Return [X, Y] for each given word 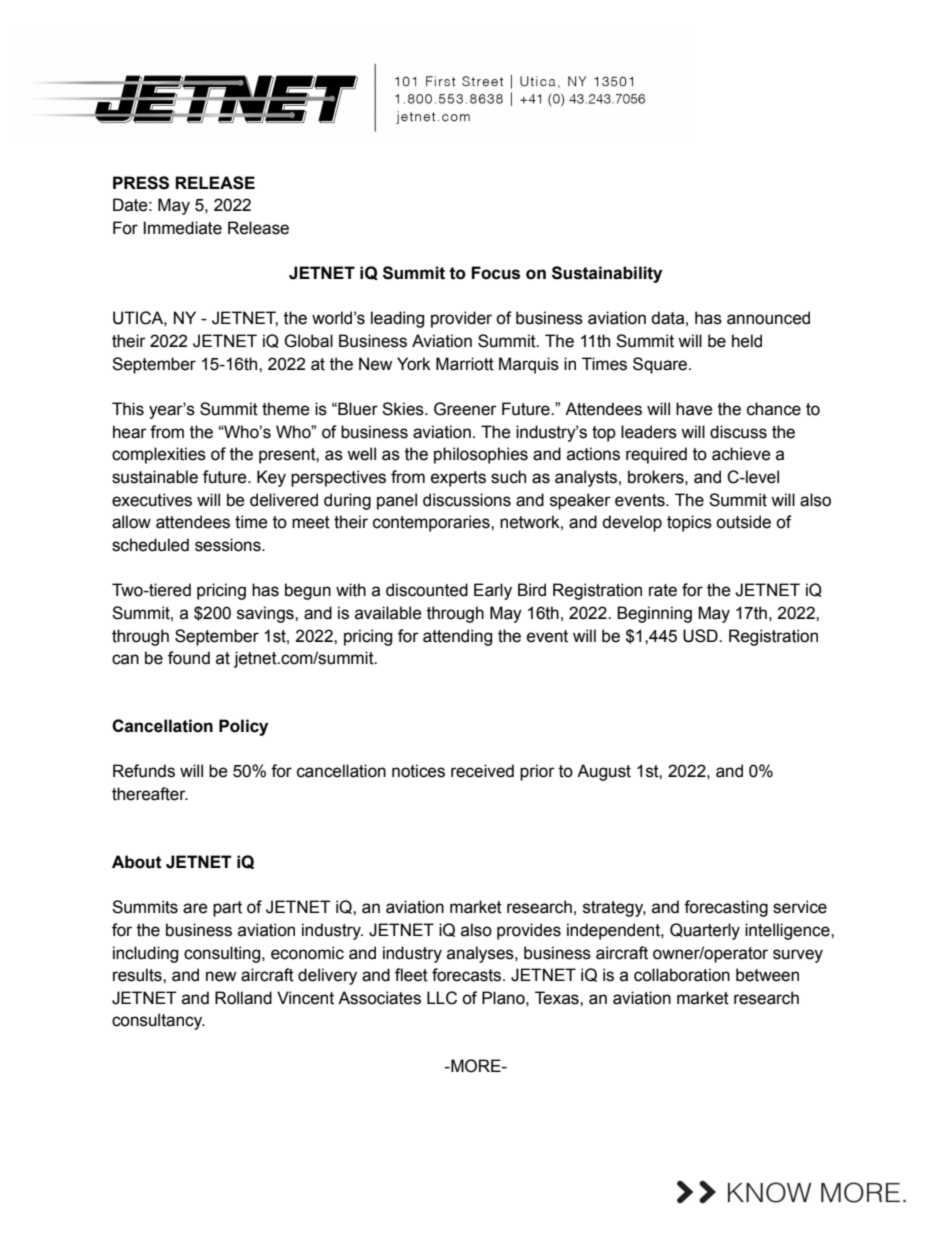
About [137, 862]
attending [457, 637]
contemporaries [432, 523]
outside [743, 522]
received [482, 771]
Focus [495, 273]
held [747, 341]
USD [701, 636]
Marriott [465, 364]
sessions [229, 545]
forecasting [726, 908]
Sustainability [607, 274]
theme [286, 409]
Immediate [182, 228]
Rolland [243, 998]
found [189, 658]
